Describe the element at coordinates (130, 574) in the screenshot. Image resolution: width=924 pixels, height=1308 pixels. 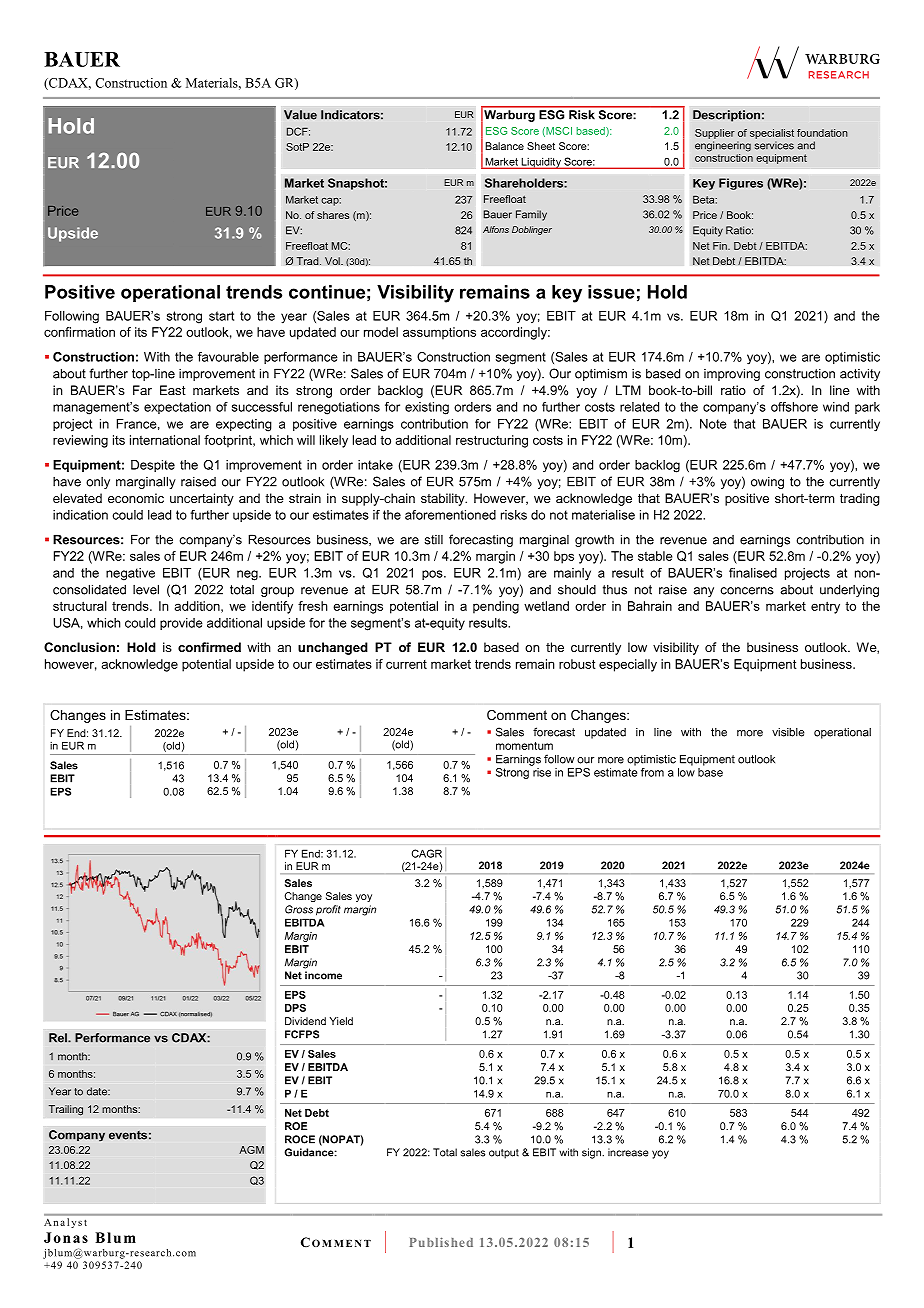
I see `negative` at that location.
